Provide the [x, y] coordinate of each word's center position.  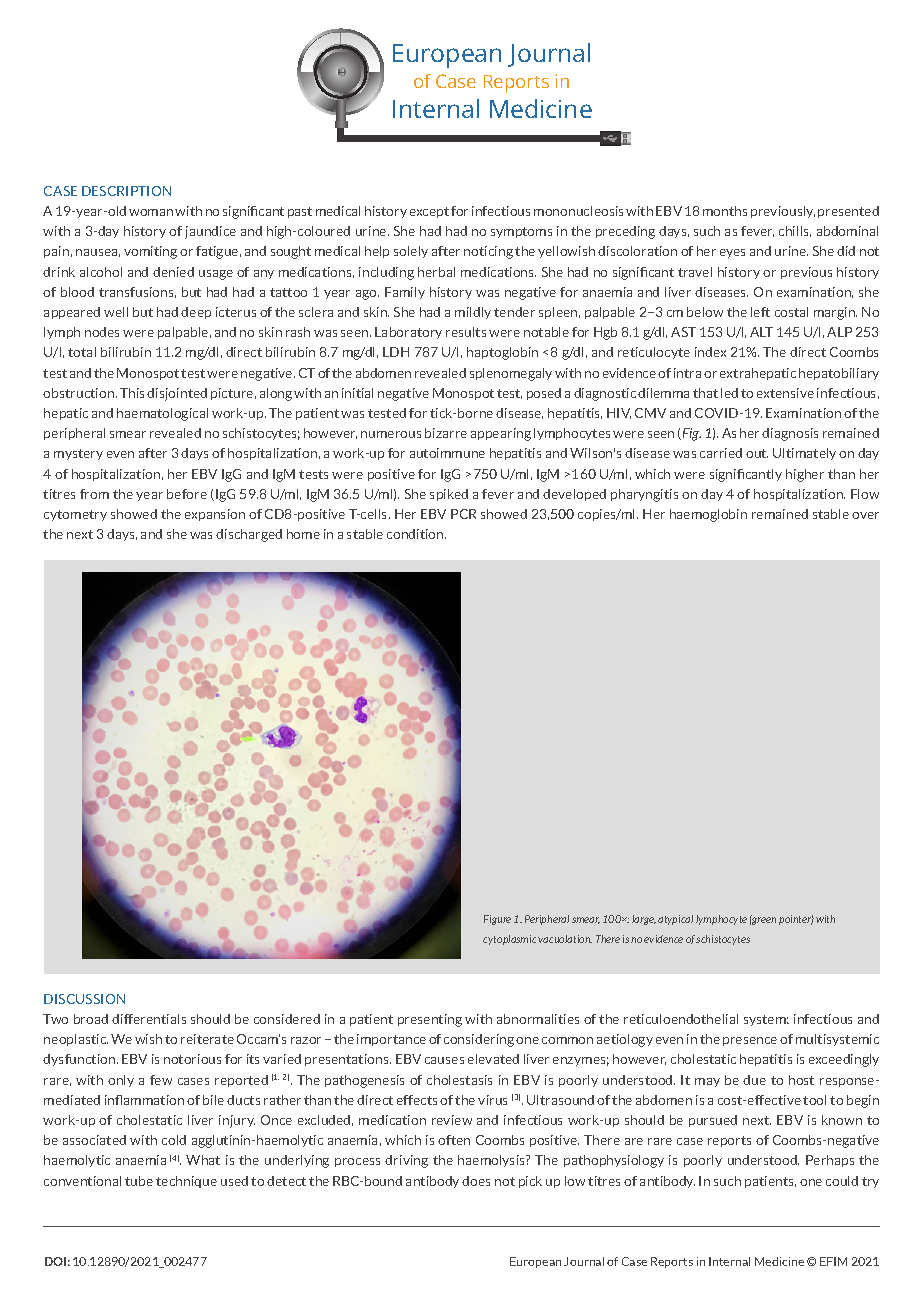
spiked [449, 495]
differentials [149, 1019]
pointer [796, 920]
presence [750, 1041]
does [476, 1181]
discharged [249, 535]
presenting [430, 1020]
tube [139, 1181]
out [757, 453]
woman [151, 212]
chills [795, 231]
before [187, 494]
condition [416, 534]
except [429, 212]
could [842, 1181]
